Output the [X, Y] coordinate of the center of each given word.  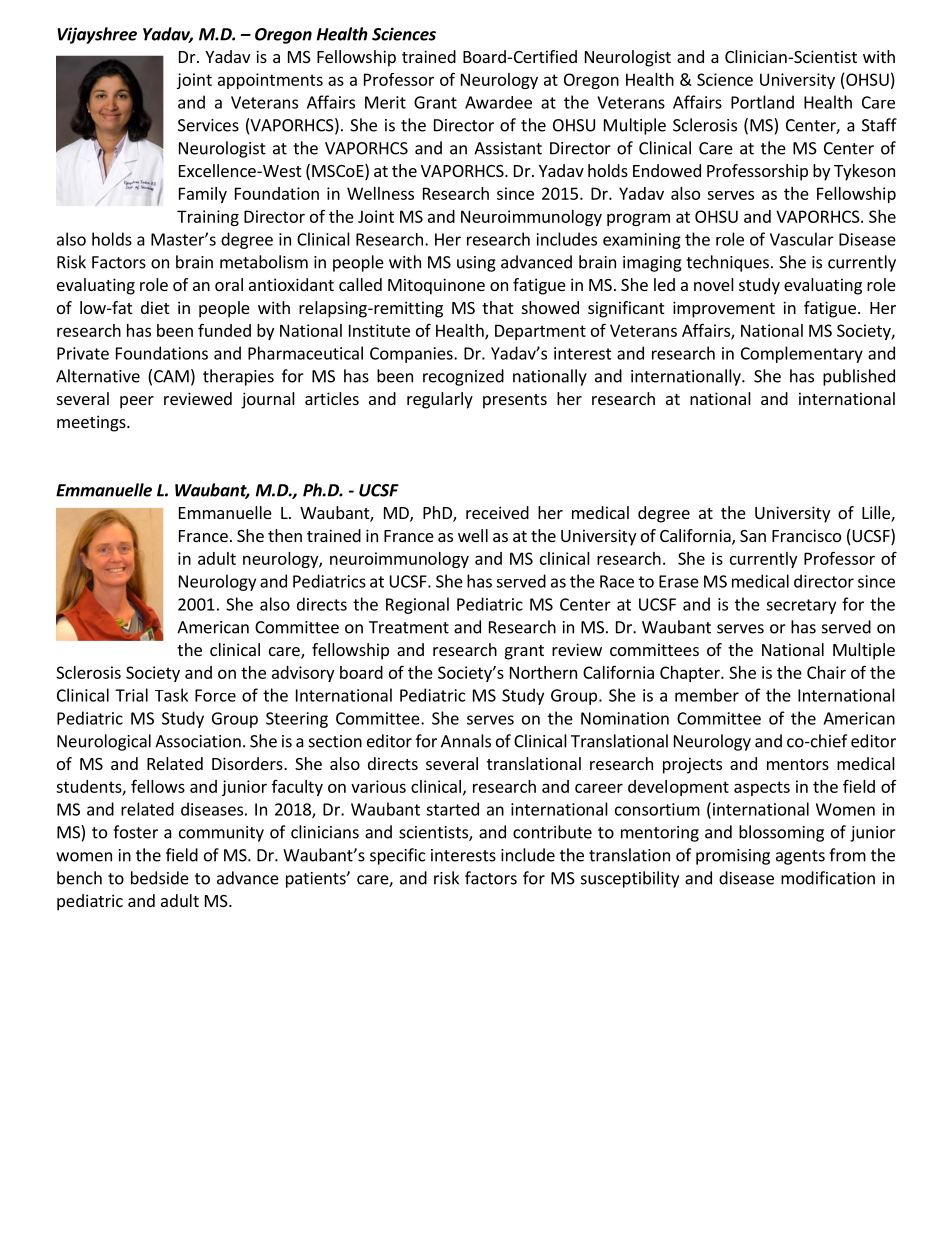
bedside [160, 878]
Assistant [508, 148]
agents [800, 857]
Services [208, 125]
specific [397, 856]
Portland [762, 102]
